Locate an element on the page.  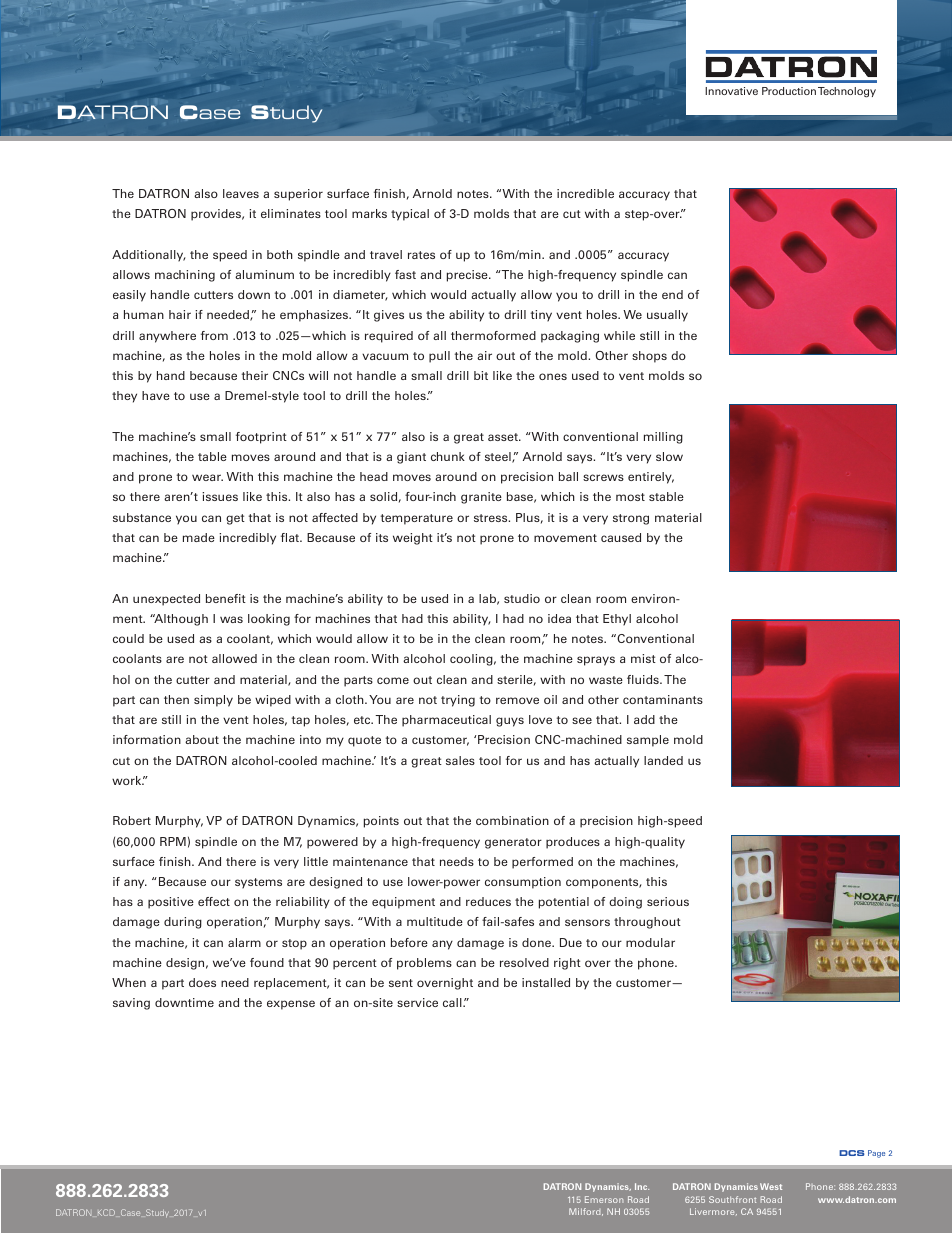
leaves is located at coordinates (241, 193).
